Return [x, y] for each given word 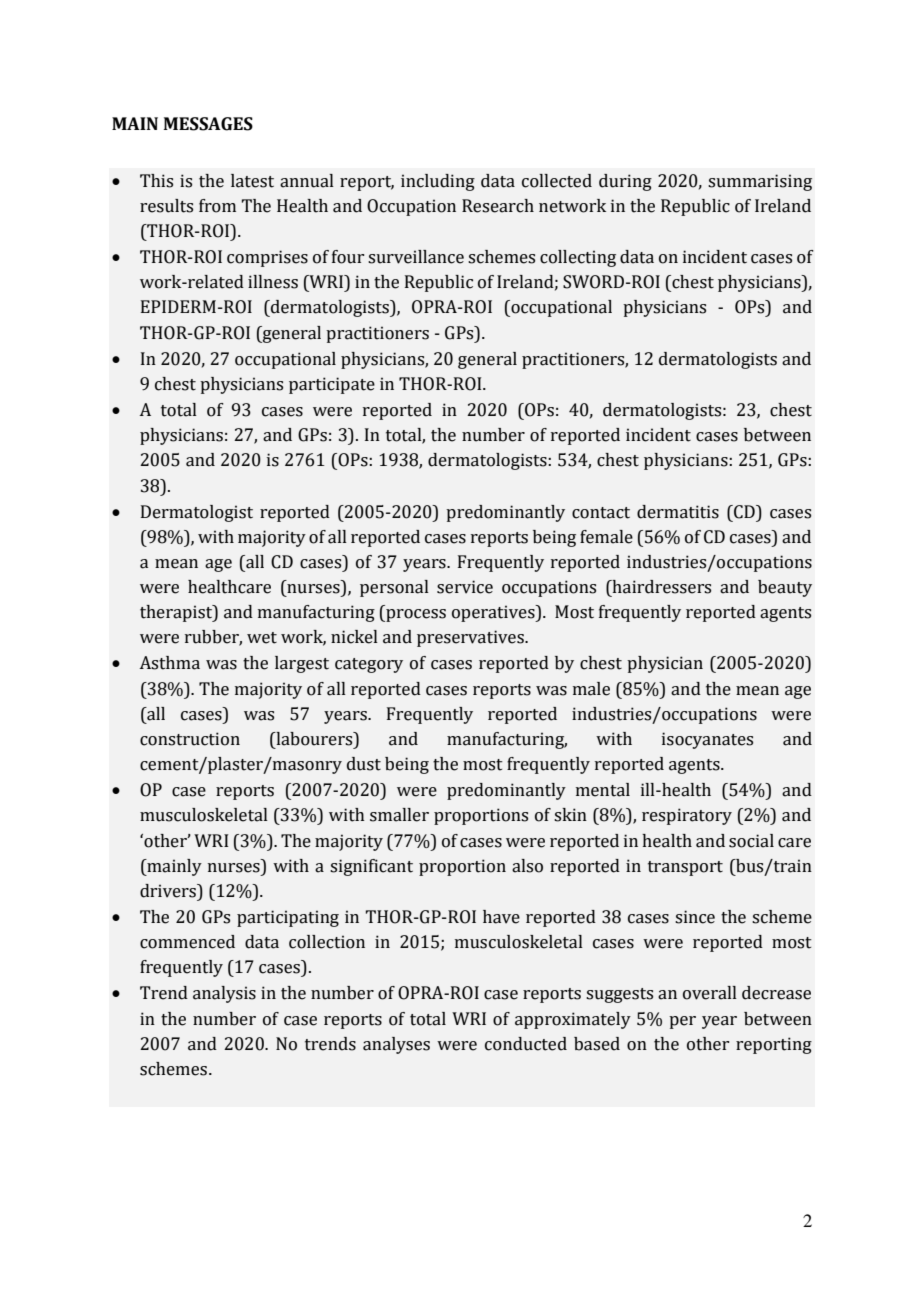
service [465, 587]
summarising [760, 182]
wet [262, 638]
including [438, 182]
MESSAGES [208, 124]
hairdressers [660, 588]
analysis [224, 994]
